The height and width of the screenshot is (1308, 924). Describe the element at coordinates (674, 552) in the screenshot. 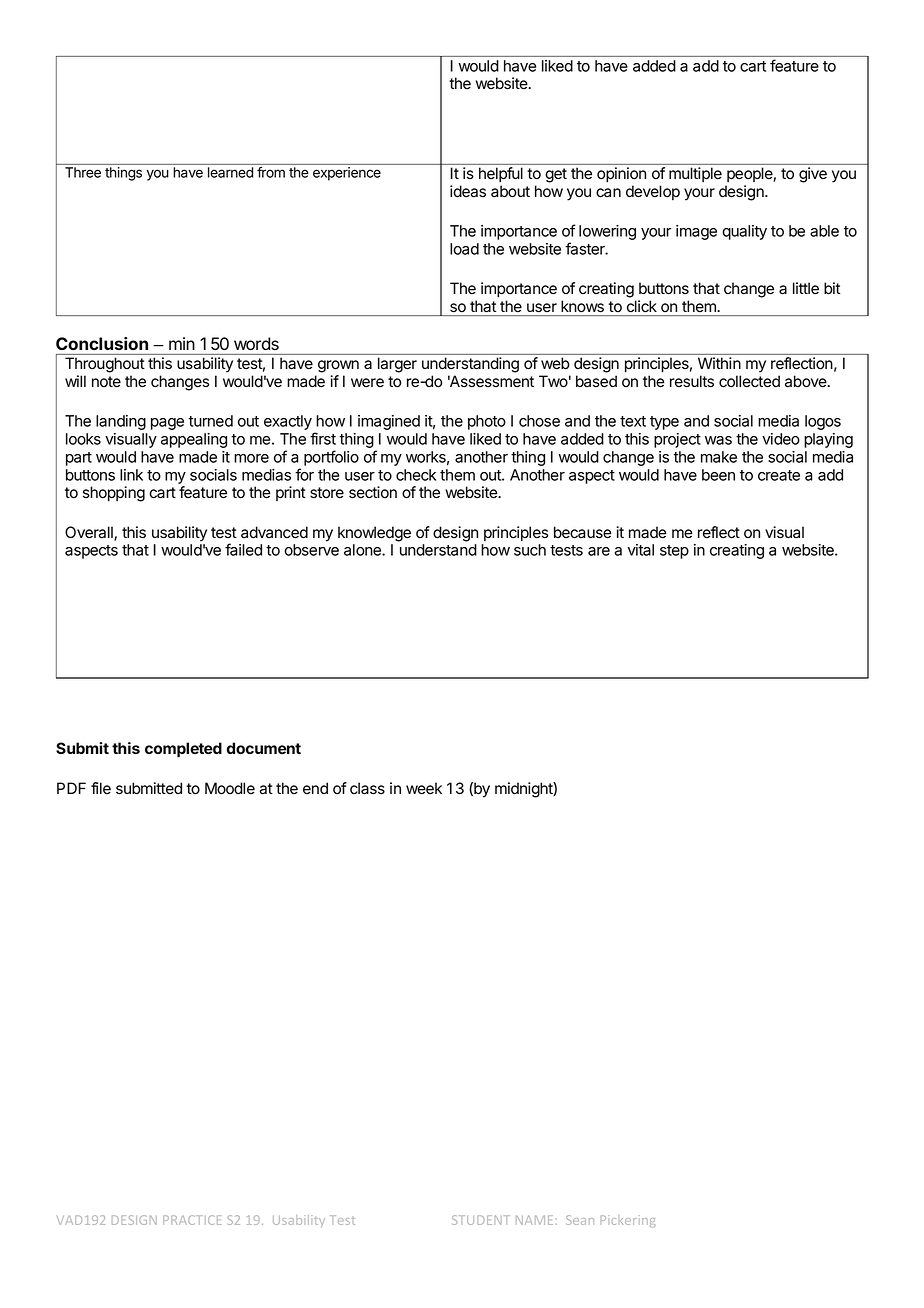

I see `step` at that location.
